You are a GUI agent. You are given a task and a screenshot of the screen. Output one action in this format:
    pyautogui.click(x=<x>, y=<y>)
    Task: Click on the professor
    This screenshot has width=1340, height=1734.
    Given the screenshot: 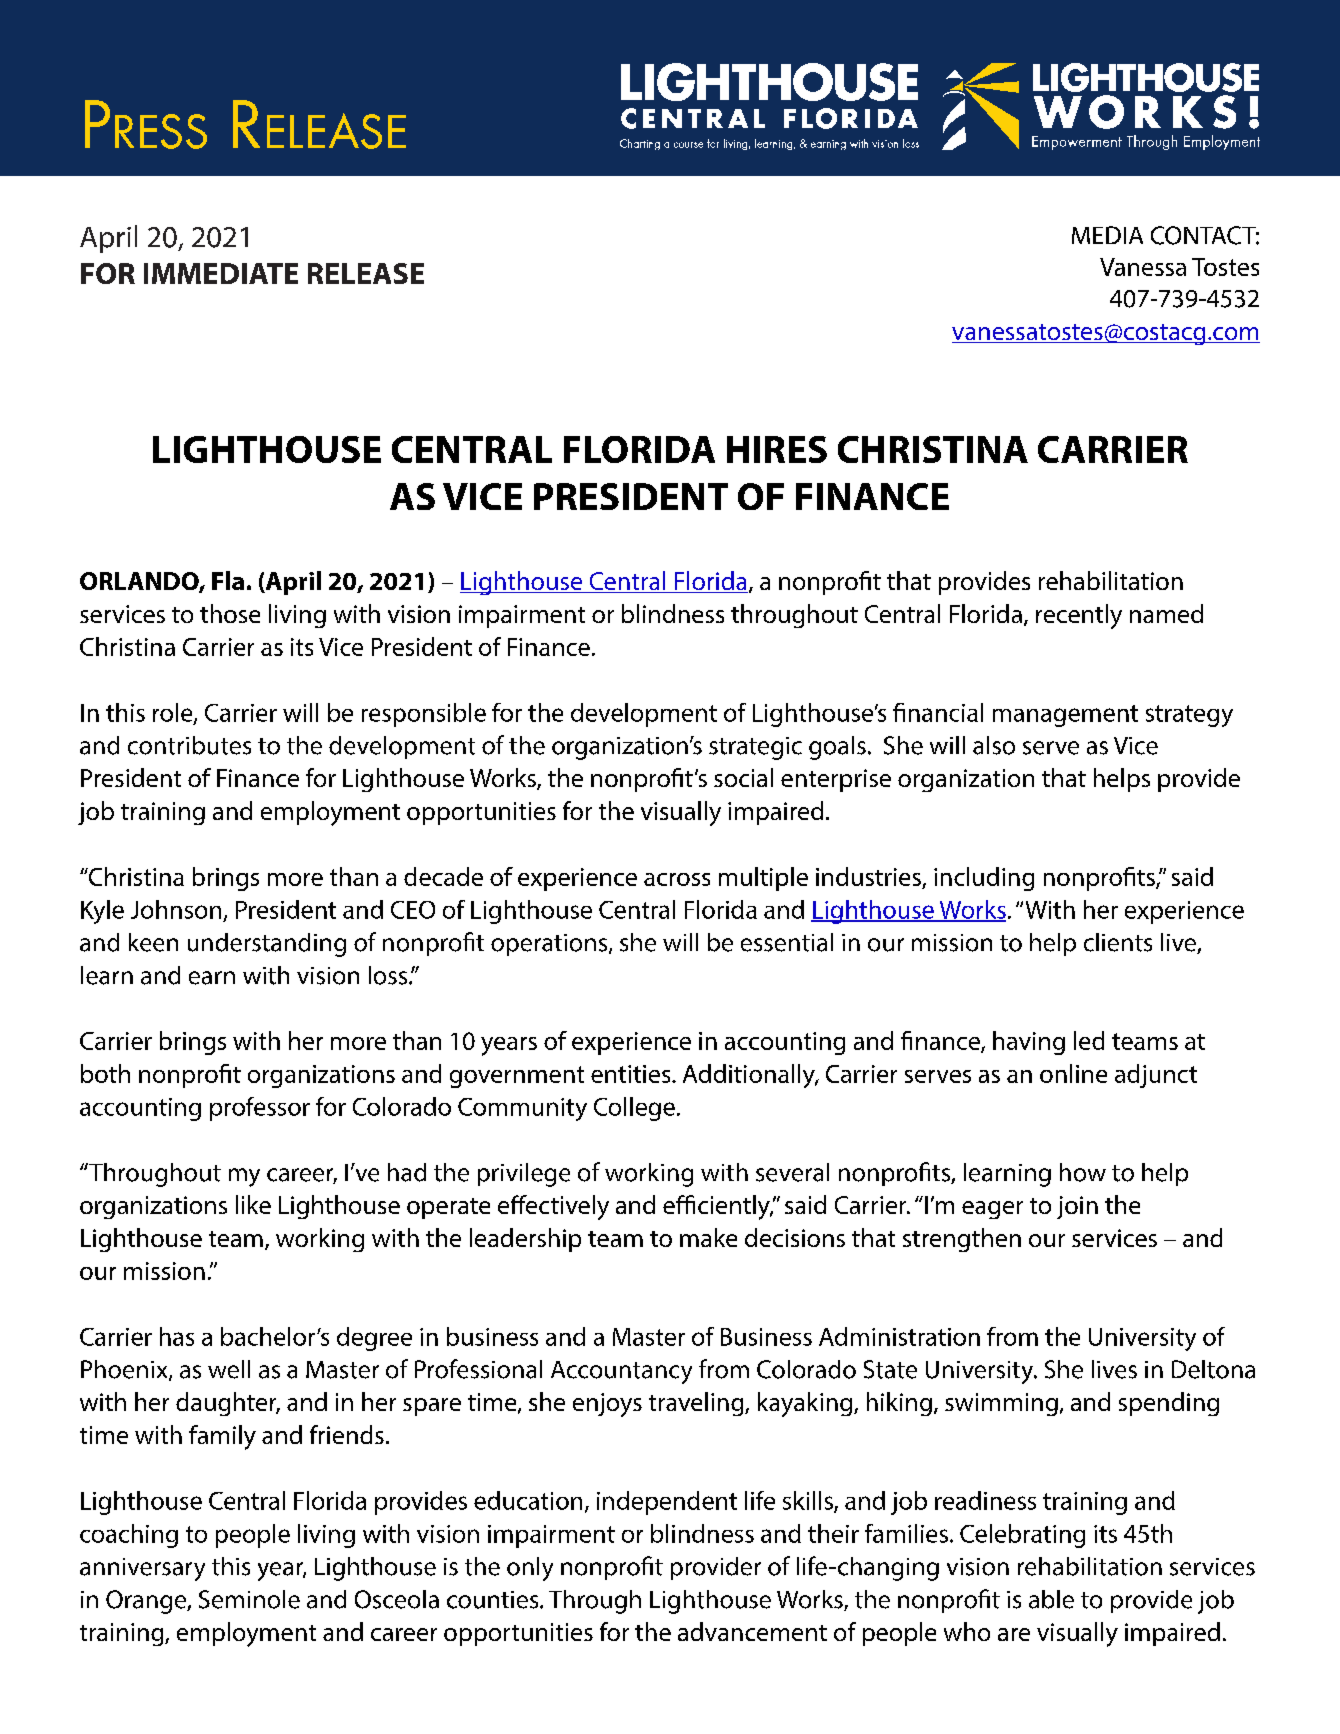 What is the action you would take?
    pyautogui.click(x=260, y=1109)
